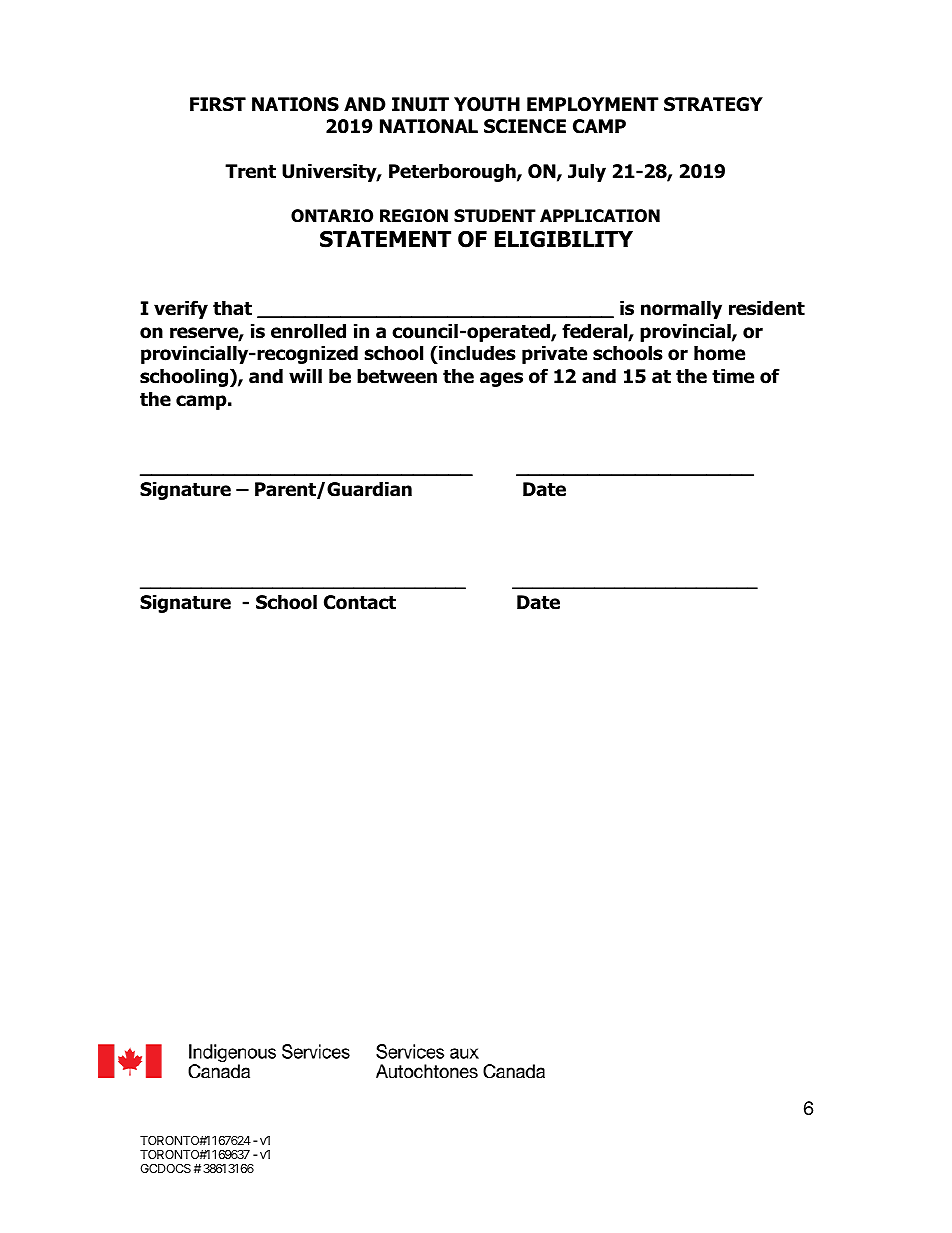 The image size is (952, 1233). I want to click on time, so click(733, 376).
